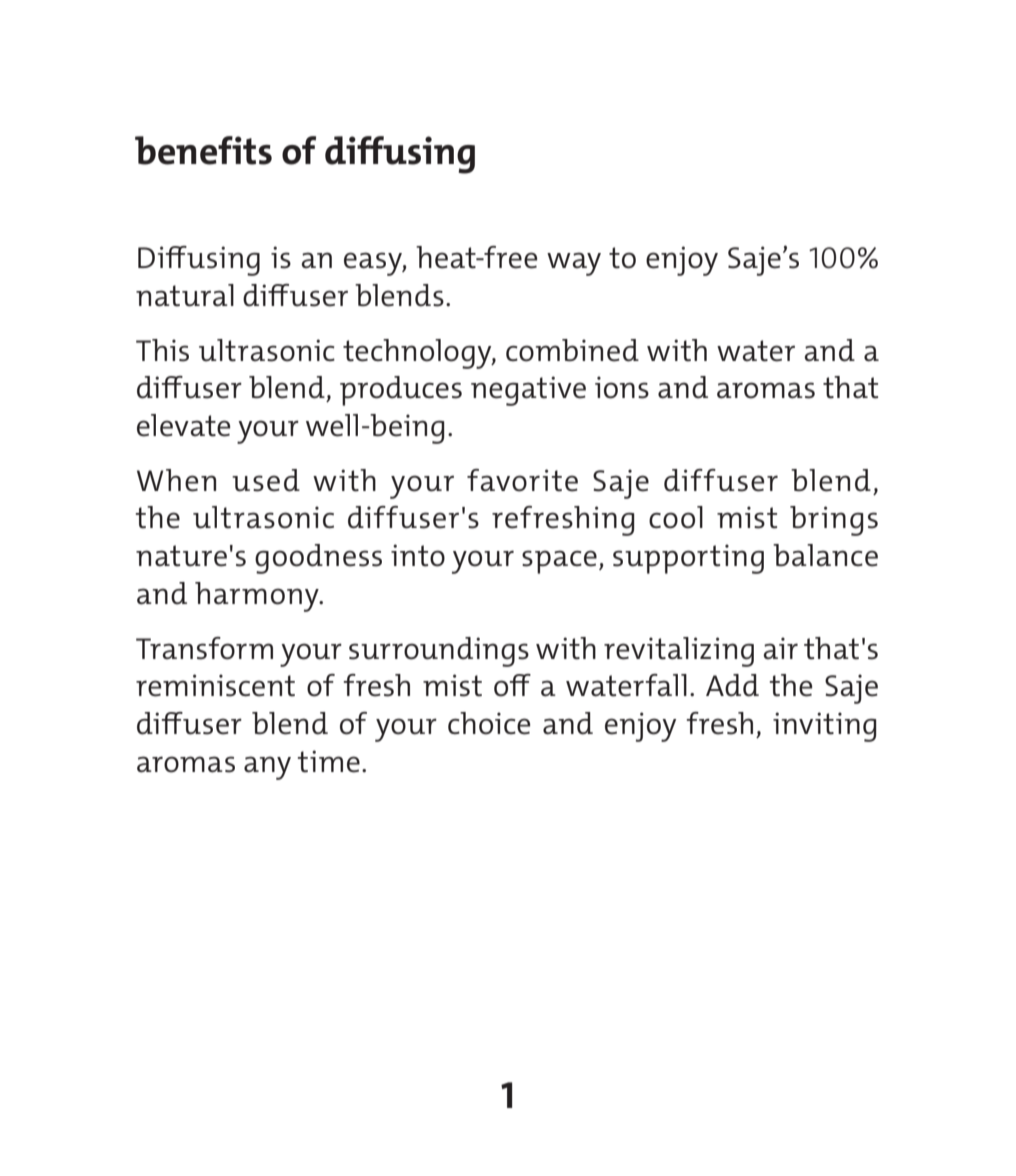  Describe the element at coordinates (676, 517) in the screenshot. I see `cool` at that location.
